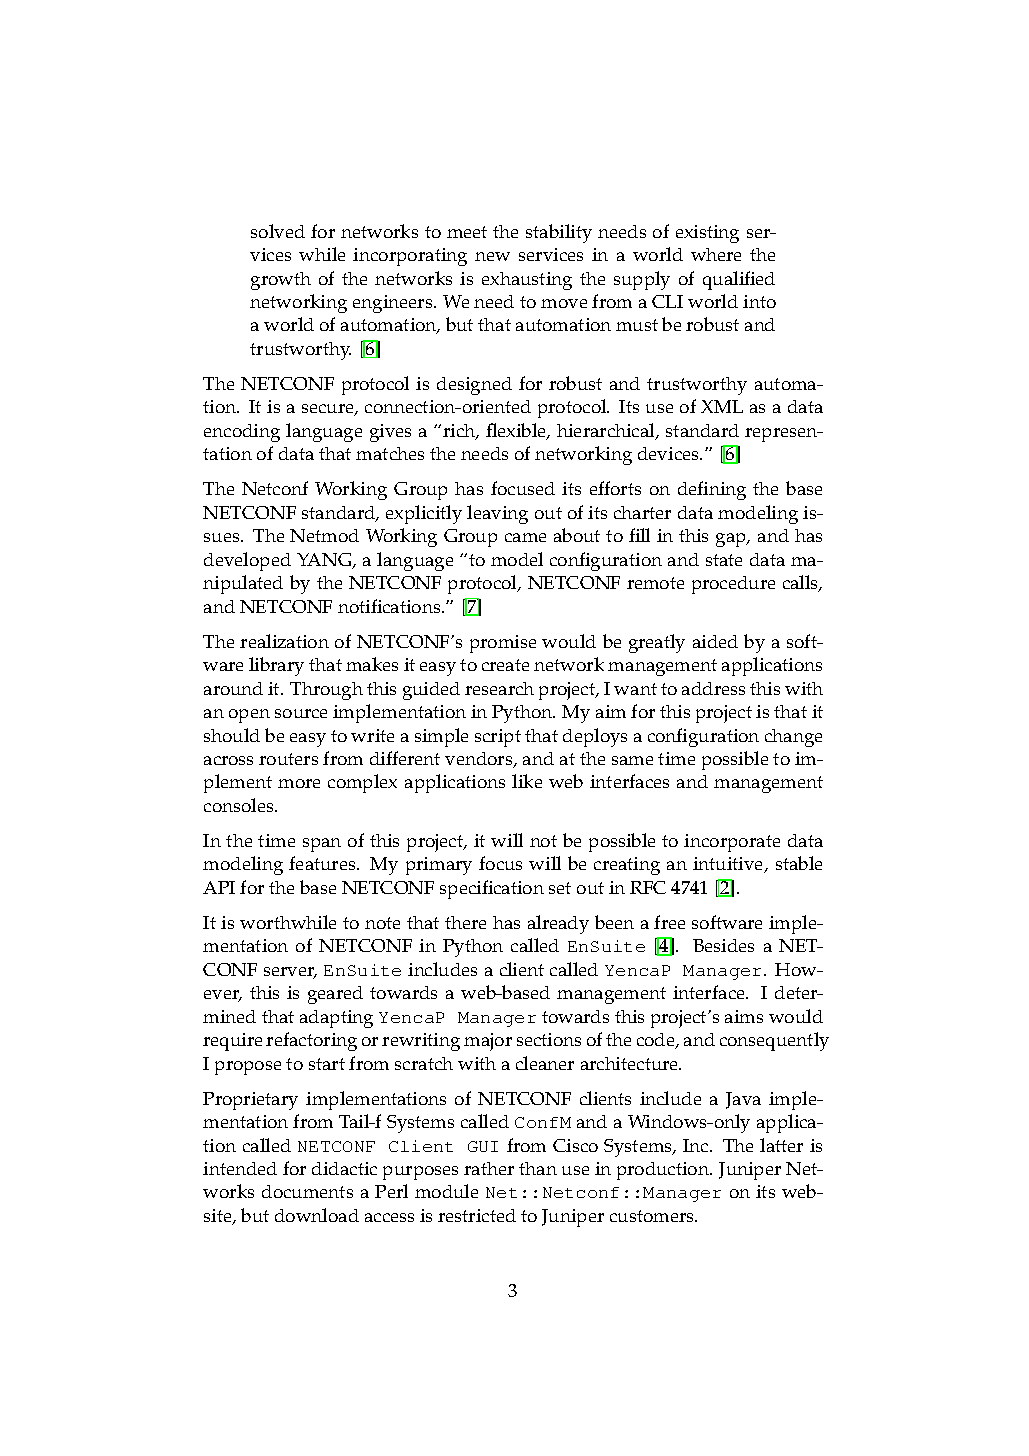 The image size is (1029, 1456). I want to click on there, so click(465, 922).
